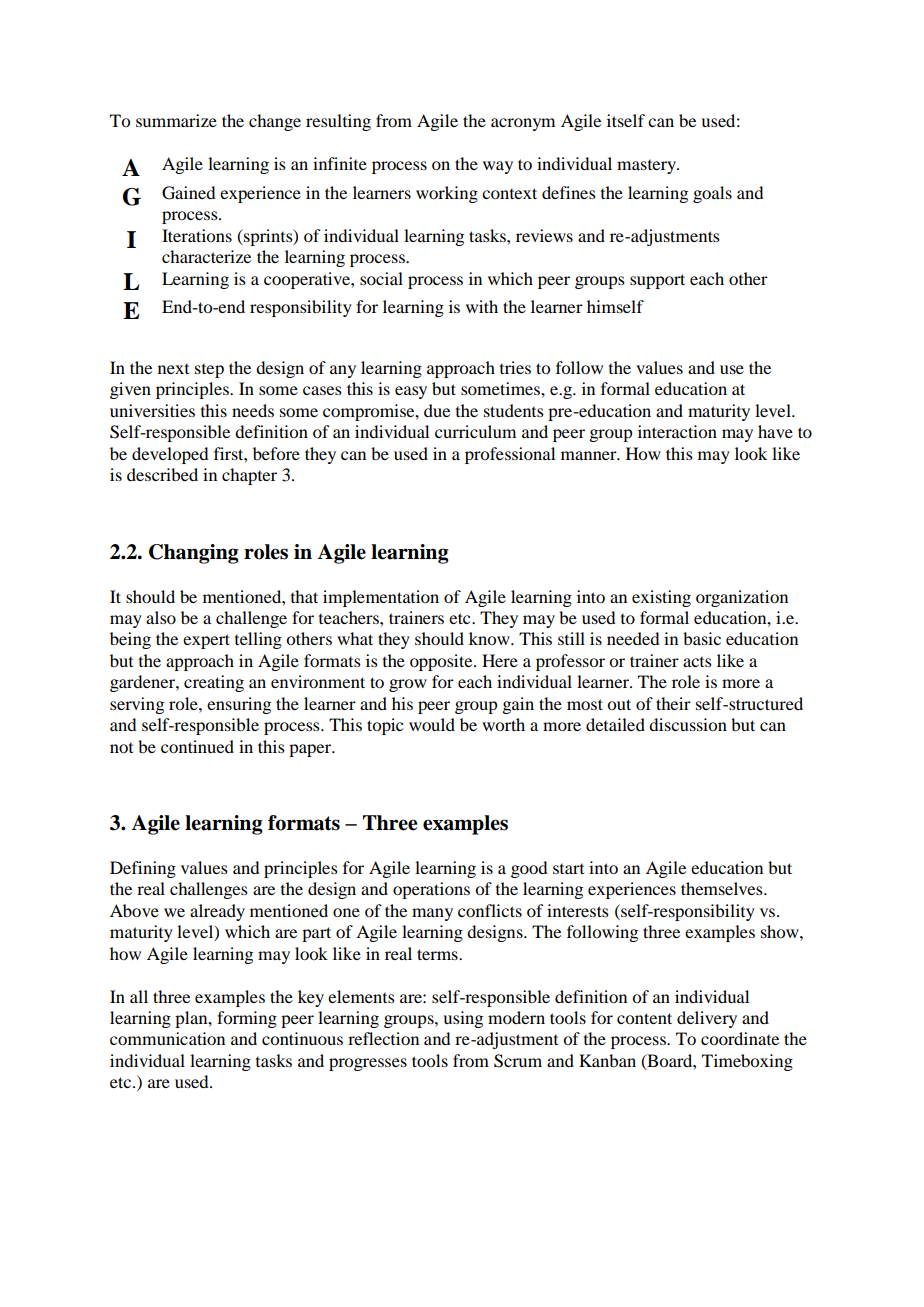  Describe the element at coordinates (161, 617) in the screenshot. I see `also` at that location.
